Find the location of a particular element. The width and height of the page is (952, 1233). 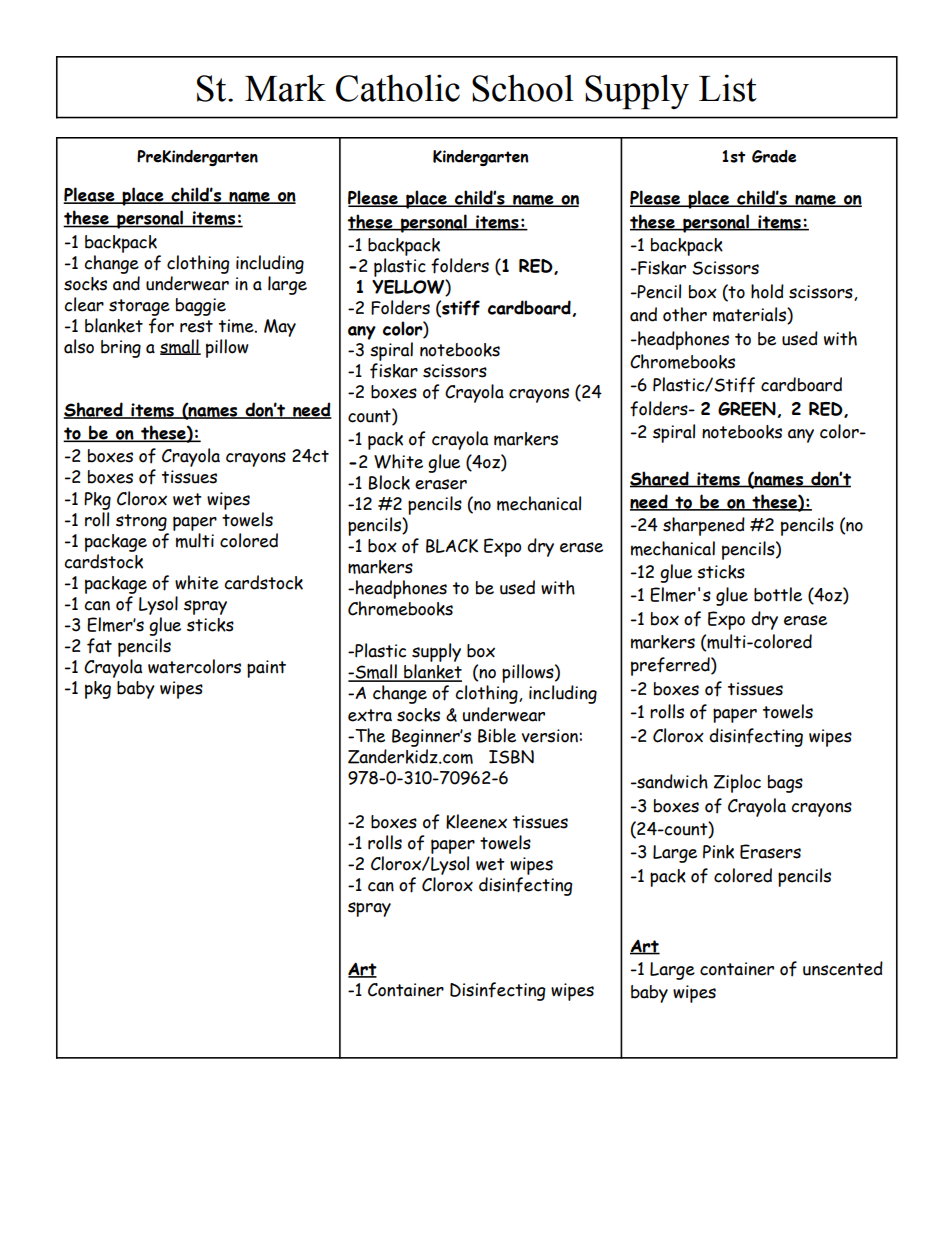

extra is located at coordinates (370, 715).
